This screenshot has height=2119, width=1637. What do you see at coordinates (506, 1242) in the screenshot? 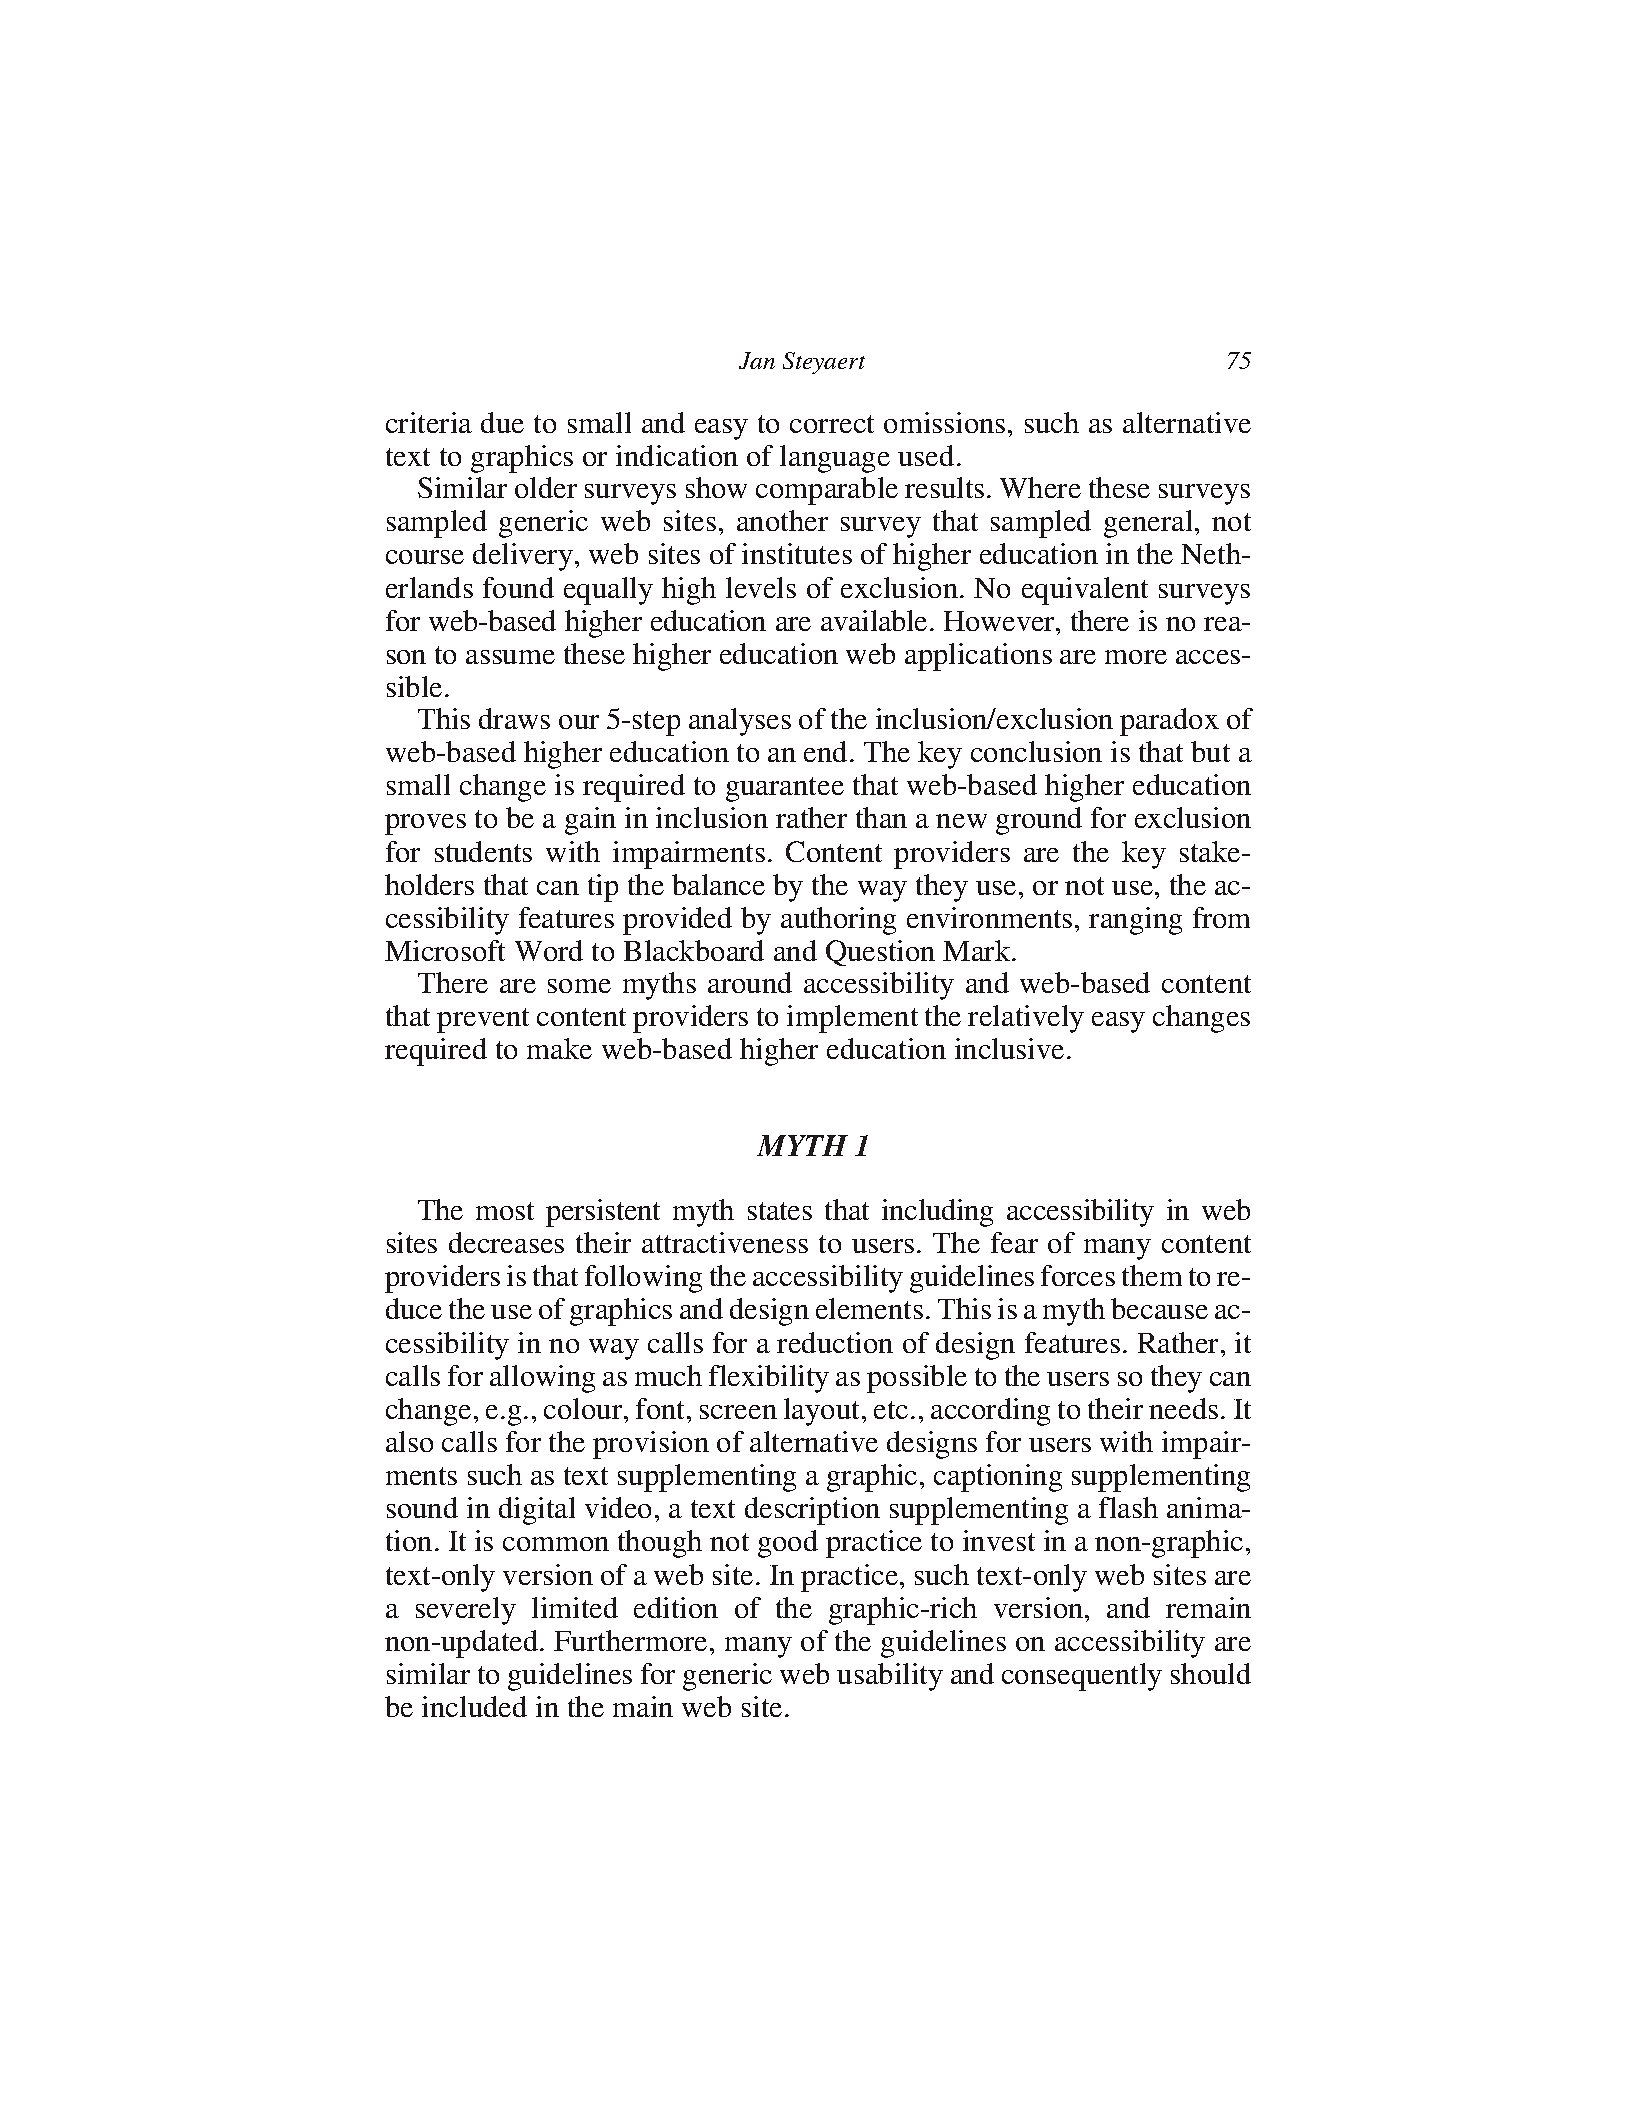
I see `decreases` at bounding box center [506, 1242].
